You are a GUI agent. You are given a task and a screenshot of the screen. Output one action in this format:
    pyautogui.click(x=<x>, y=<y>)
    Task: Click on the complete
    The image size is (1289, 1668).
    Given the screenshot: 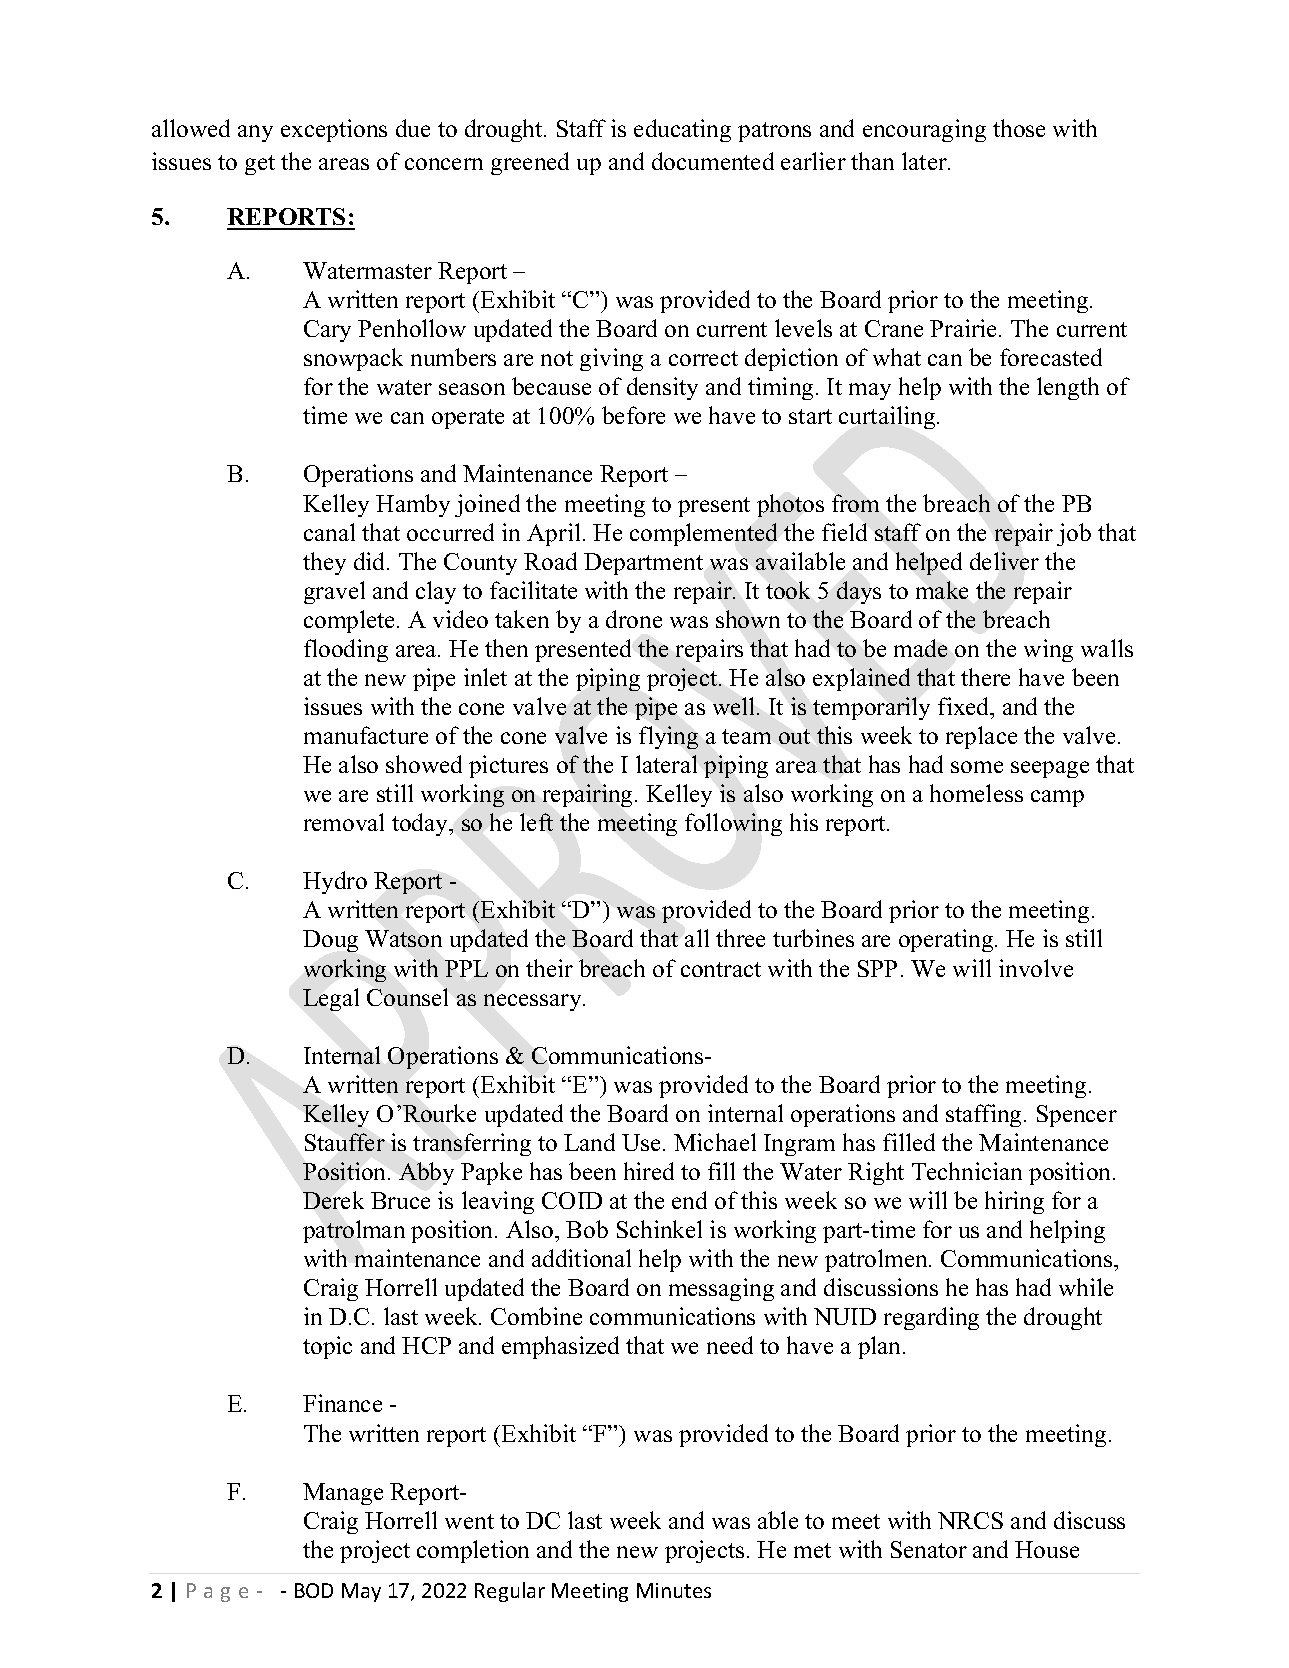 What is the action you would take?
    pyautogui.click(x=351, y=621)
